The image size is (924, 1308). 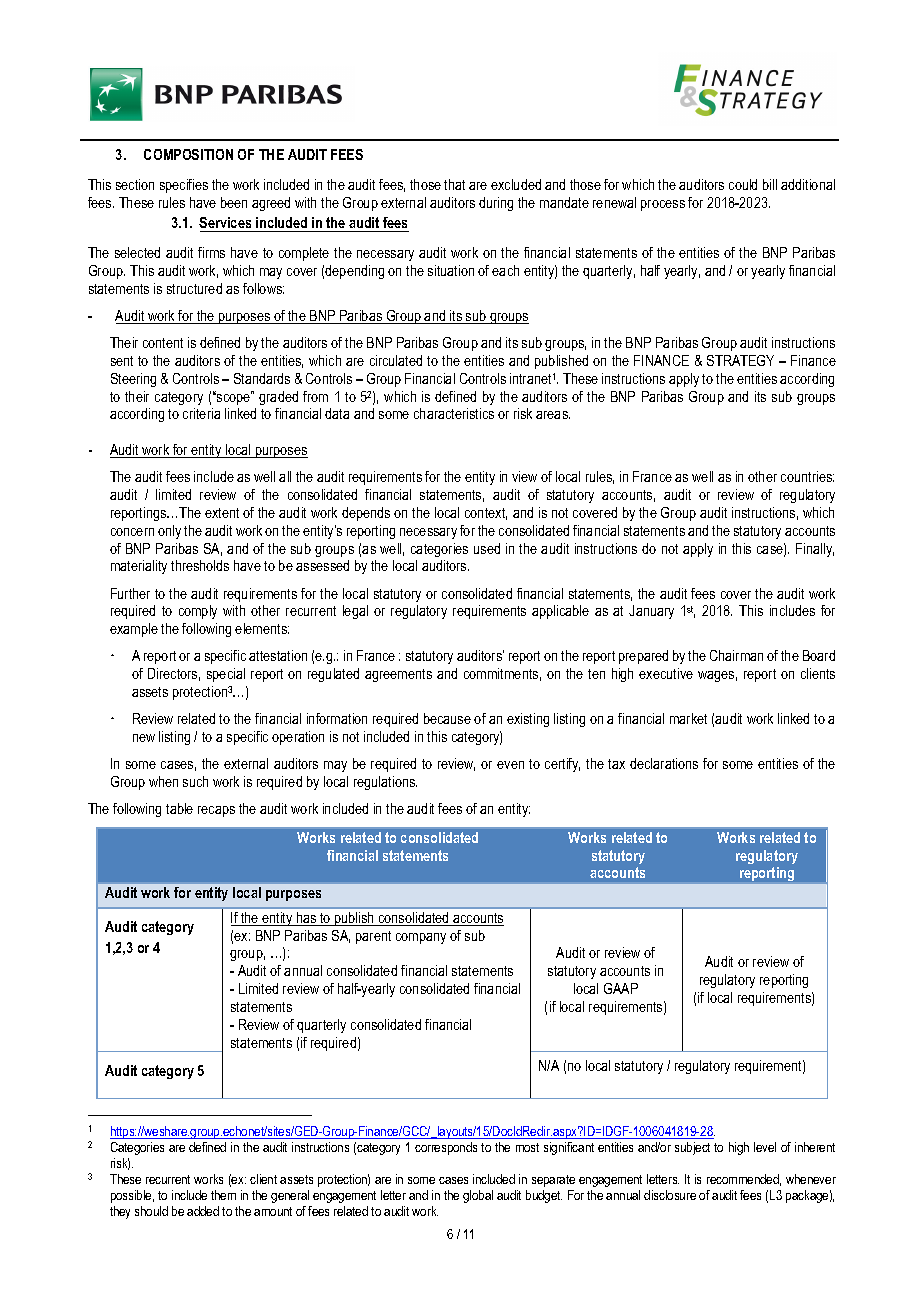 I want to click on context, so click(x=486, y=514).
